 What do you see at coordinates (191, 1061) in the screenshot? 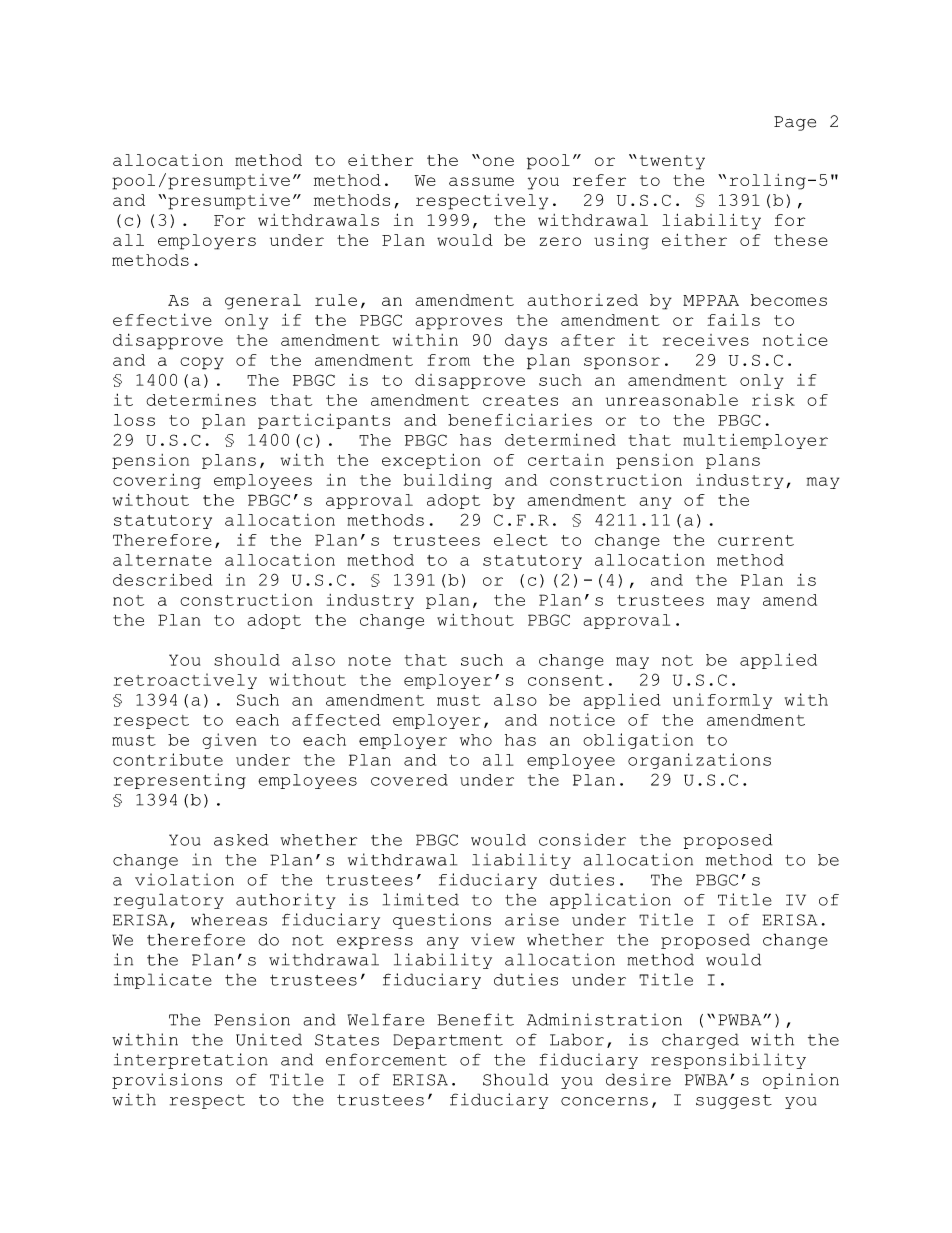
I see `interpretation` at bounding box center [191, 1061].
